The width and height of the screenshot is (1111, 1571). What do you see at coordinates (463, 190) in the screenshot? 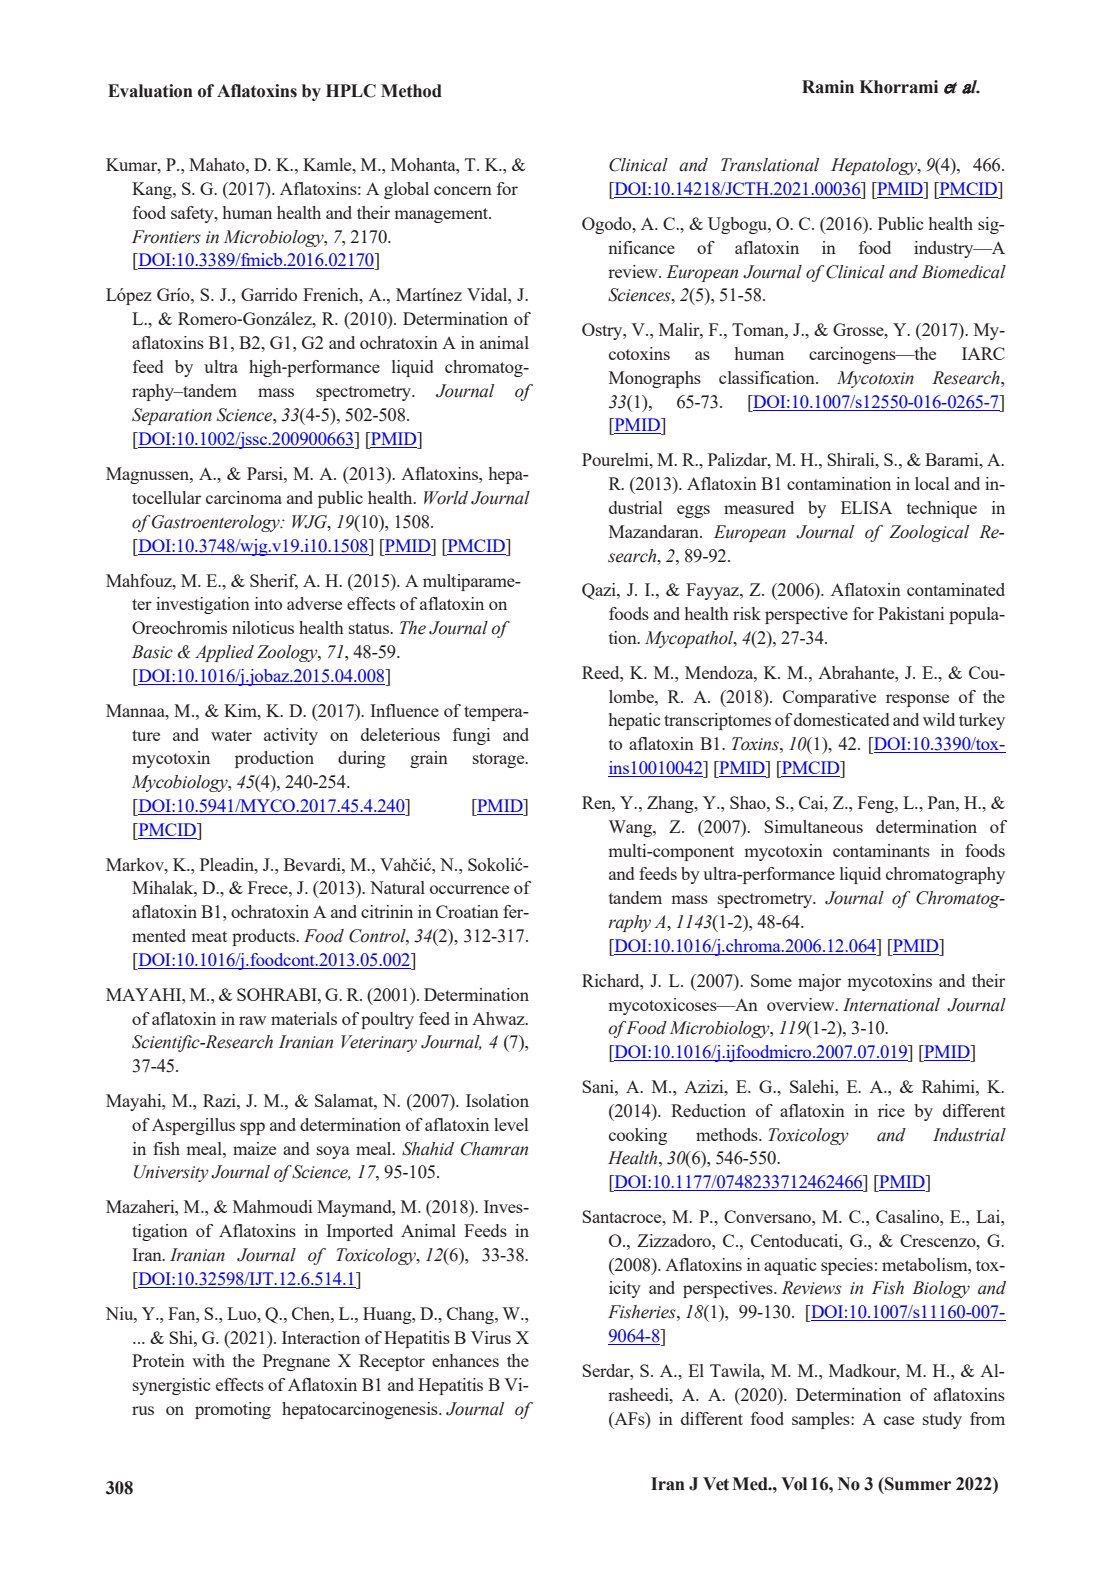
I see `concern` at bounding box center [463, 190].
